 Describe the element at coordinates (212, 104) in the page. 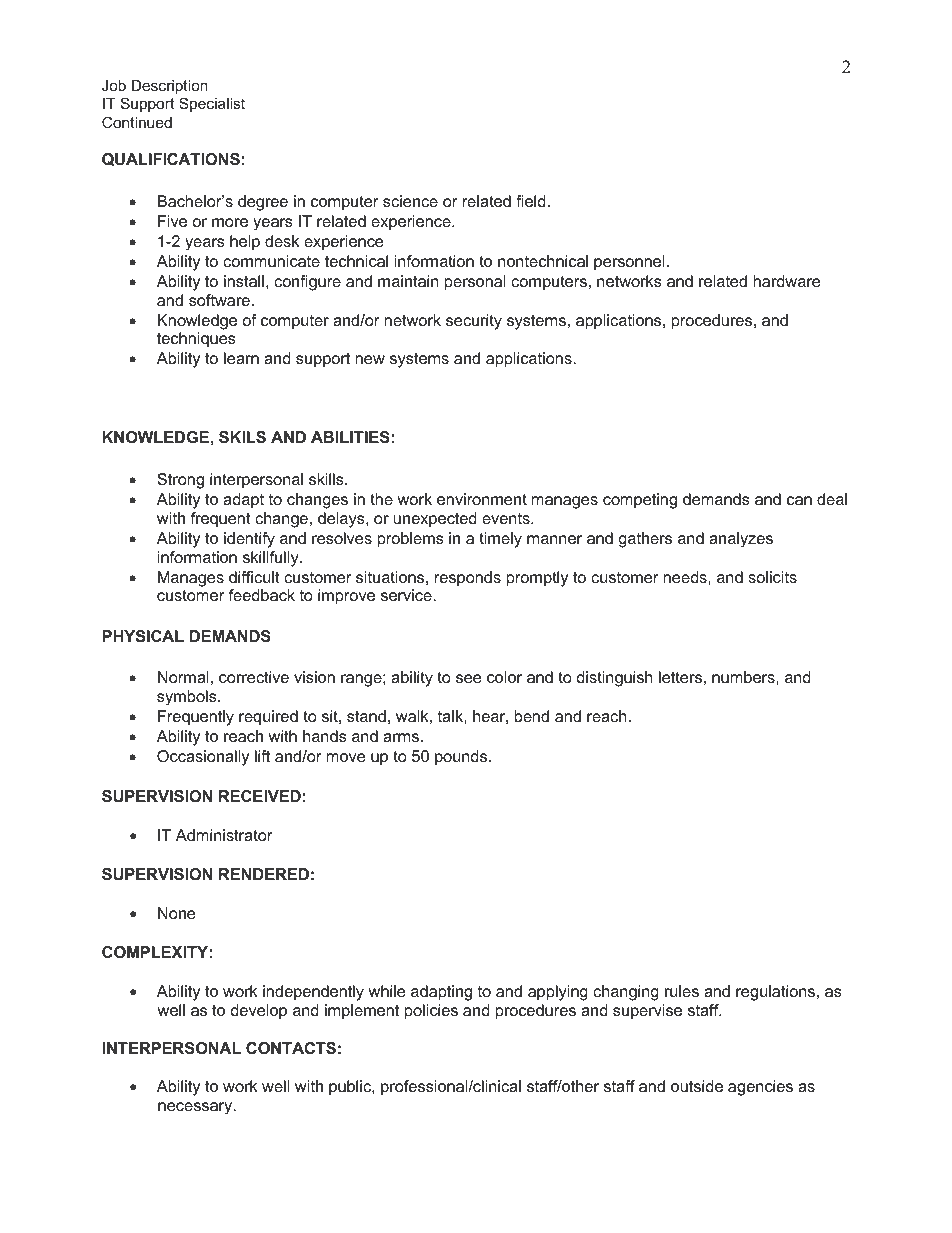

I see `Specialist` at that location.
